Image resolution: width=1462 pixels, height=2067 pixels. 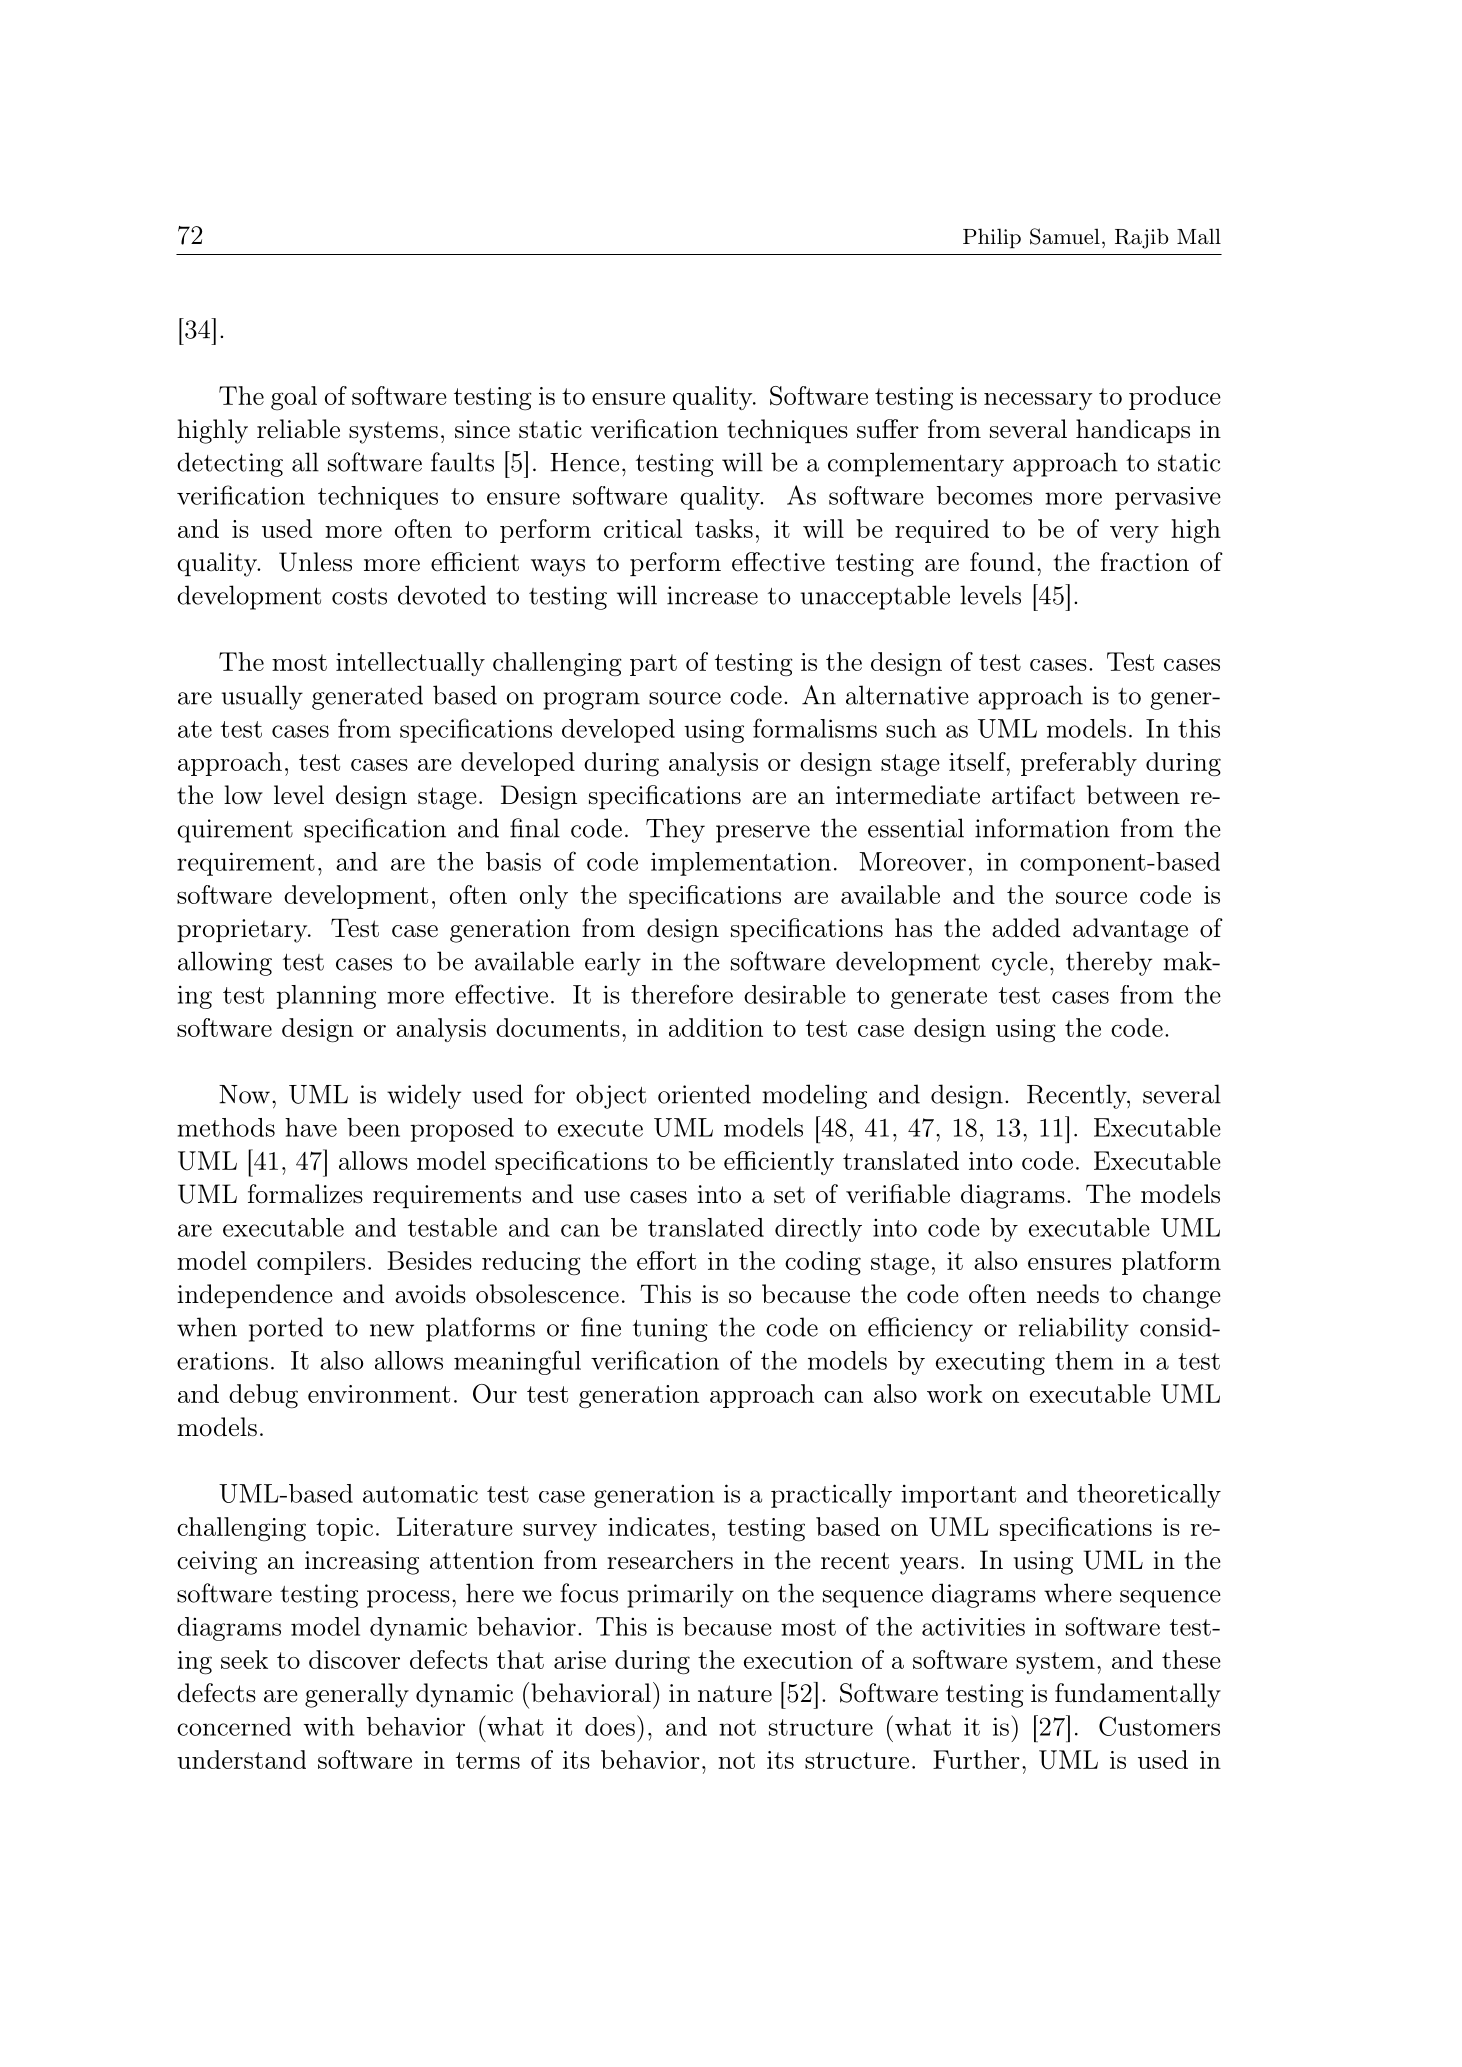 I want to click on goal, so click(x=294, y=398).
